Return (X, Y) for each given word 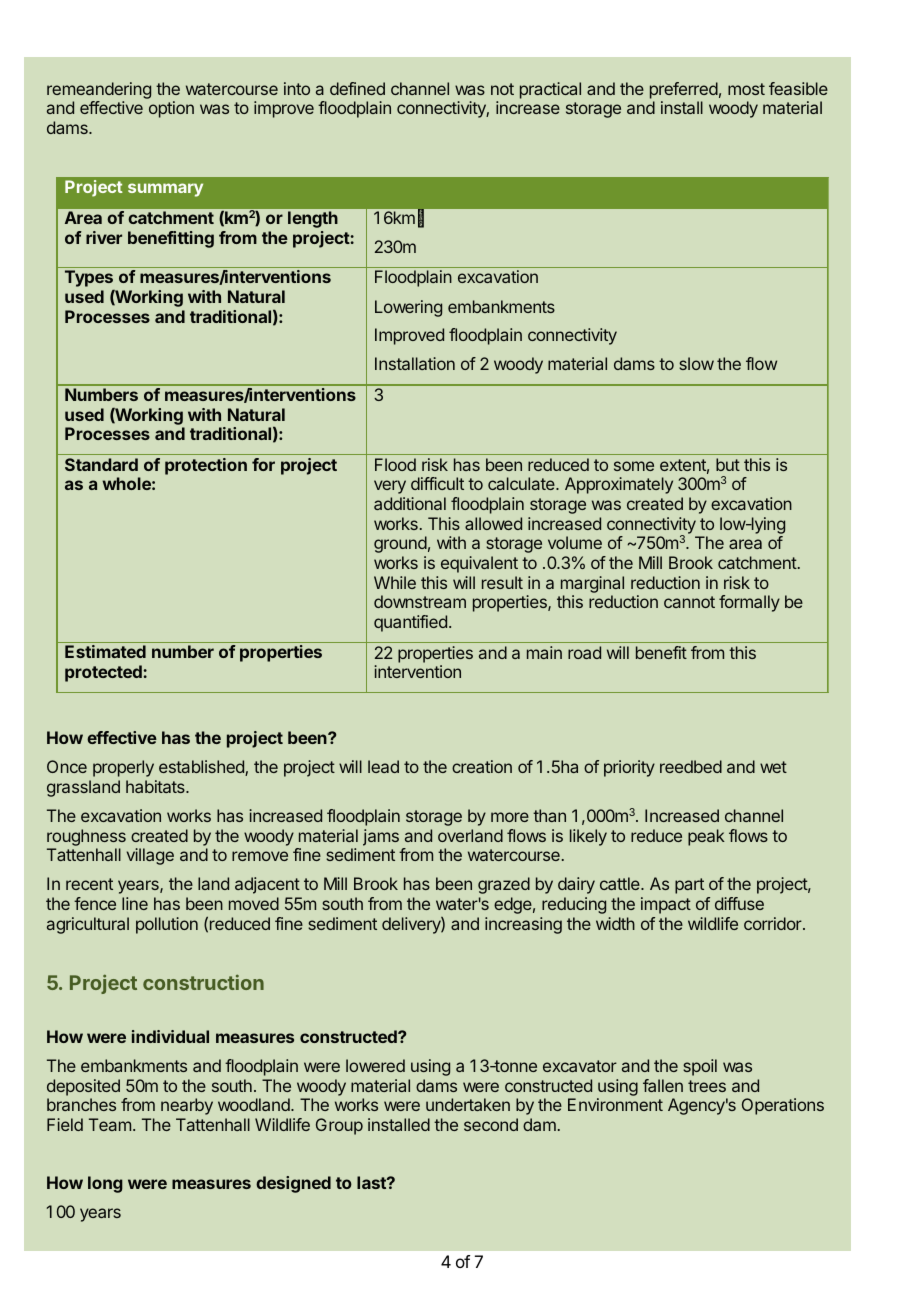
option (171, 109)
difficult (437, 483)
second (491, 1124)
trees (707, 1086)
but (728, 464)
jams (381, 837)
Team (110, 1124)
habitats (156, 786)
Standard (101, 464)
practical (550, 90)
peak (706, 837)
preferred (684, 90)
